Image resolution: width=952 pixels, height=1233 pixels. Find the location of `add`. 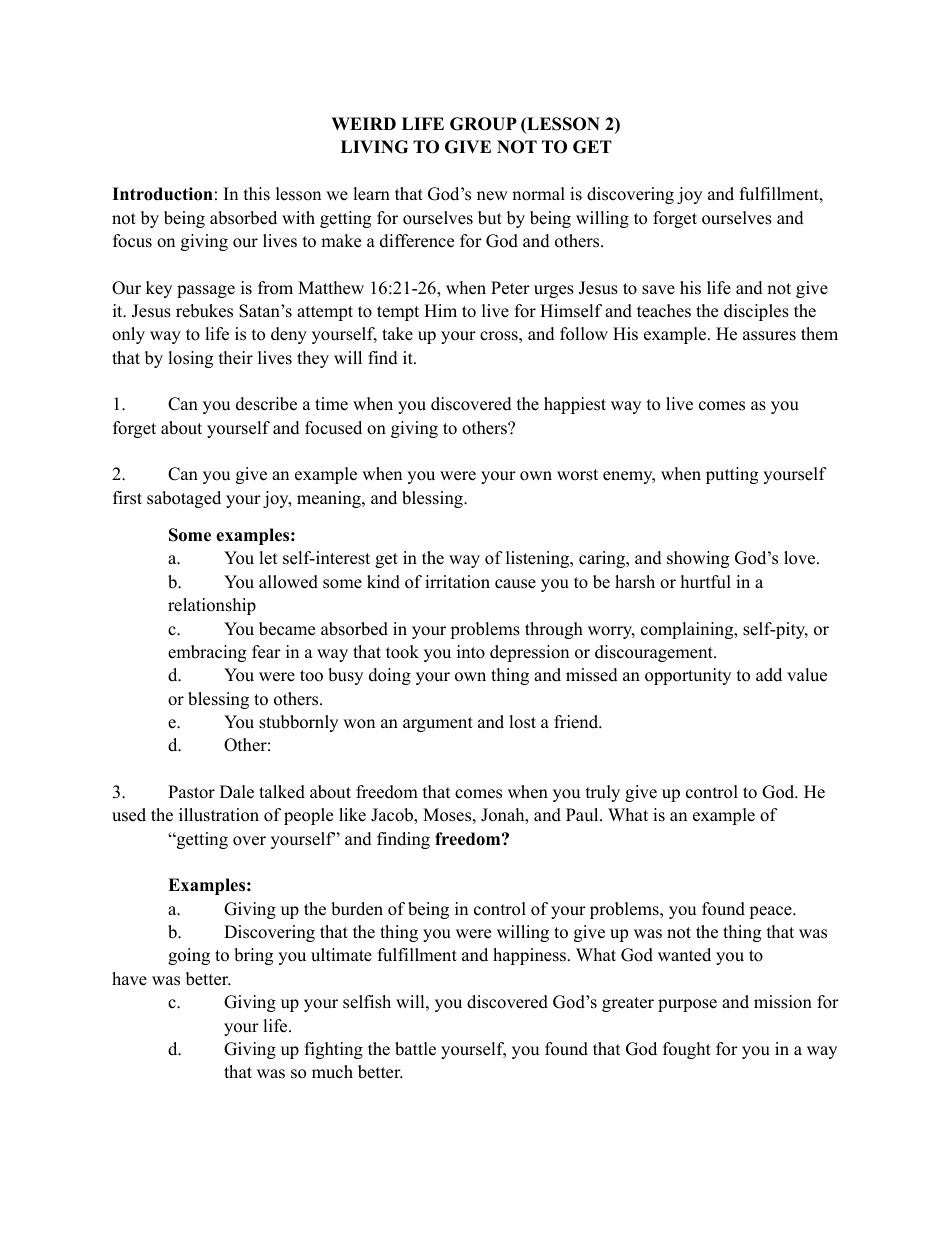

add is located at coordinates (769, 675).
